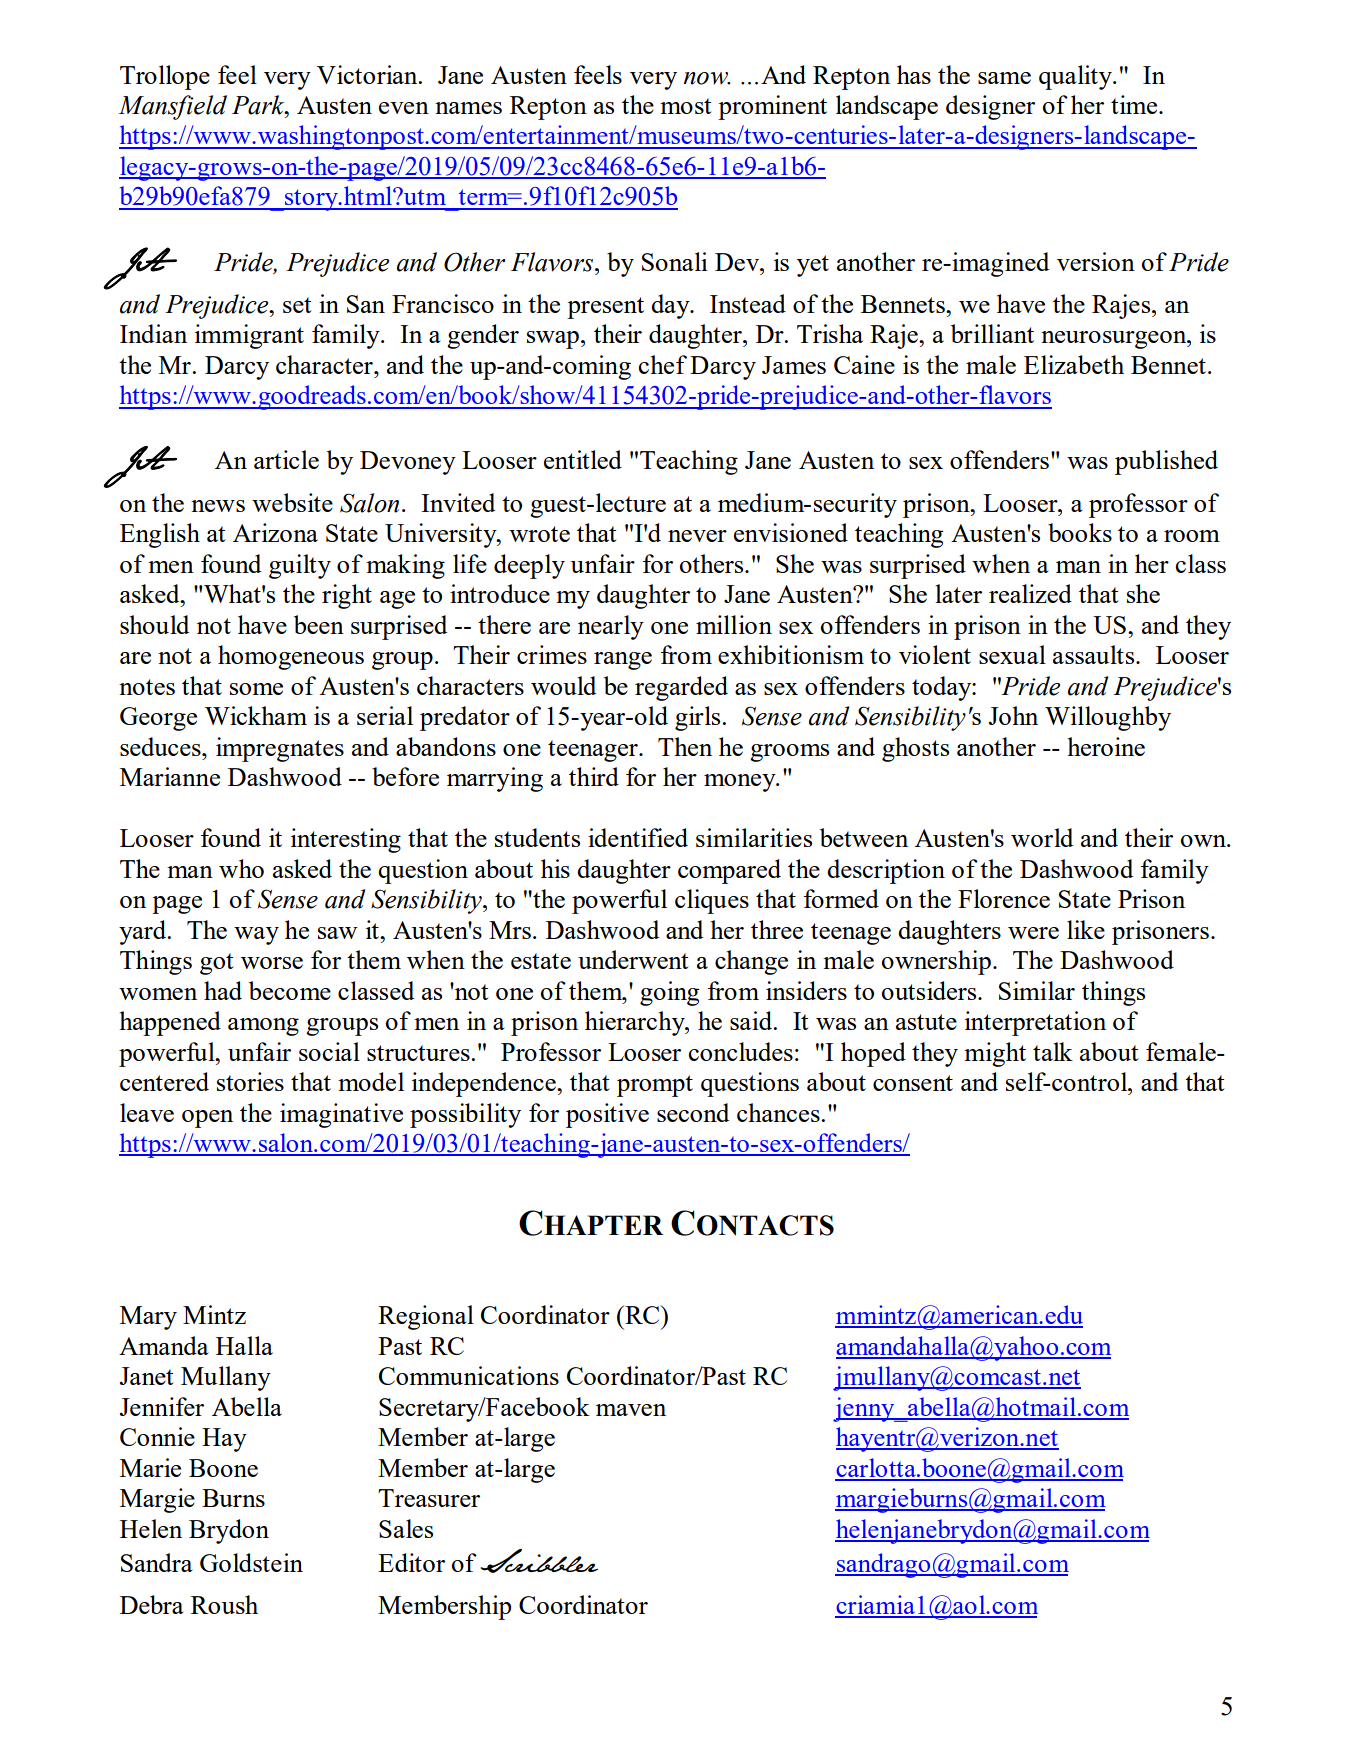  I want to click on Goldstein, so click(251, 1562).
